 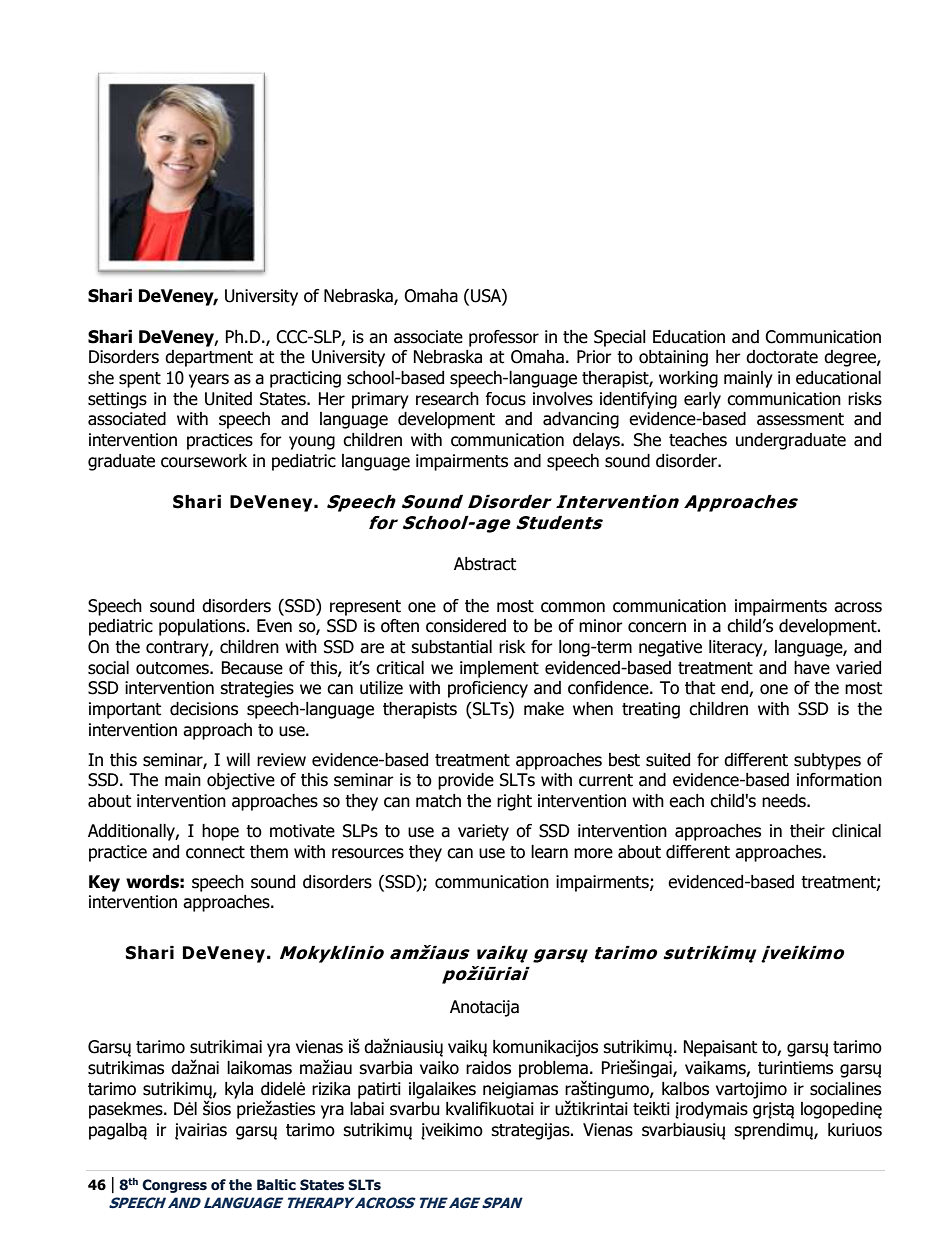 What do you see at coordinates (549, 852) in the document?
I see `learn` at bounding box center [549, 852].
